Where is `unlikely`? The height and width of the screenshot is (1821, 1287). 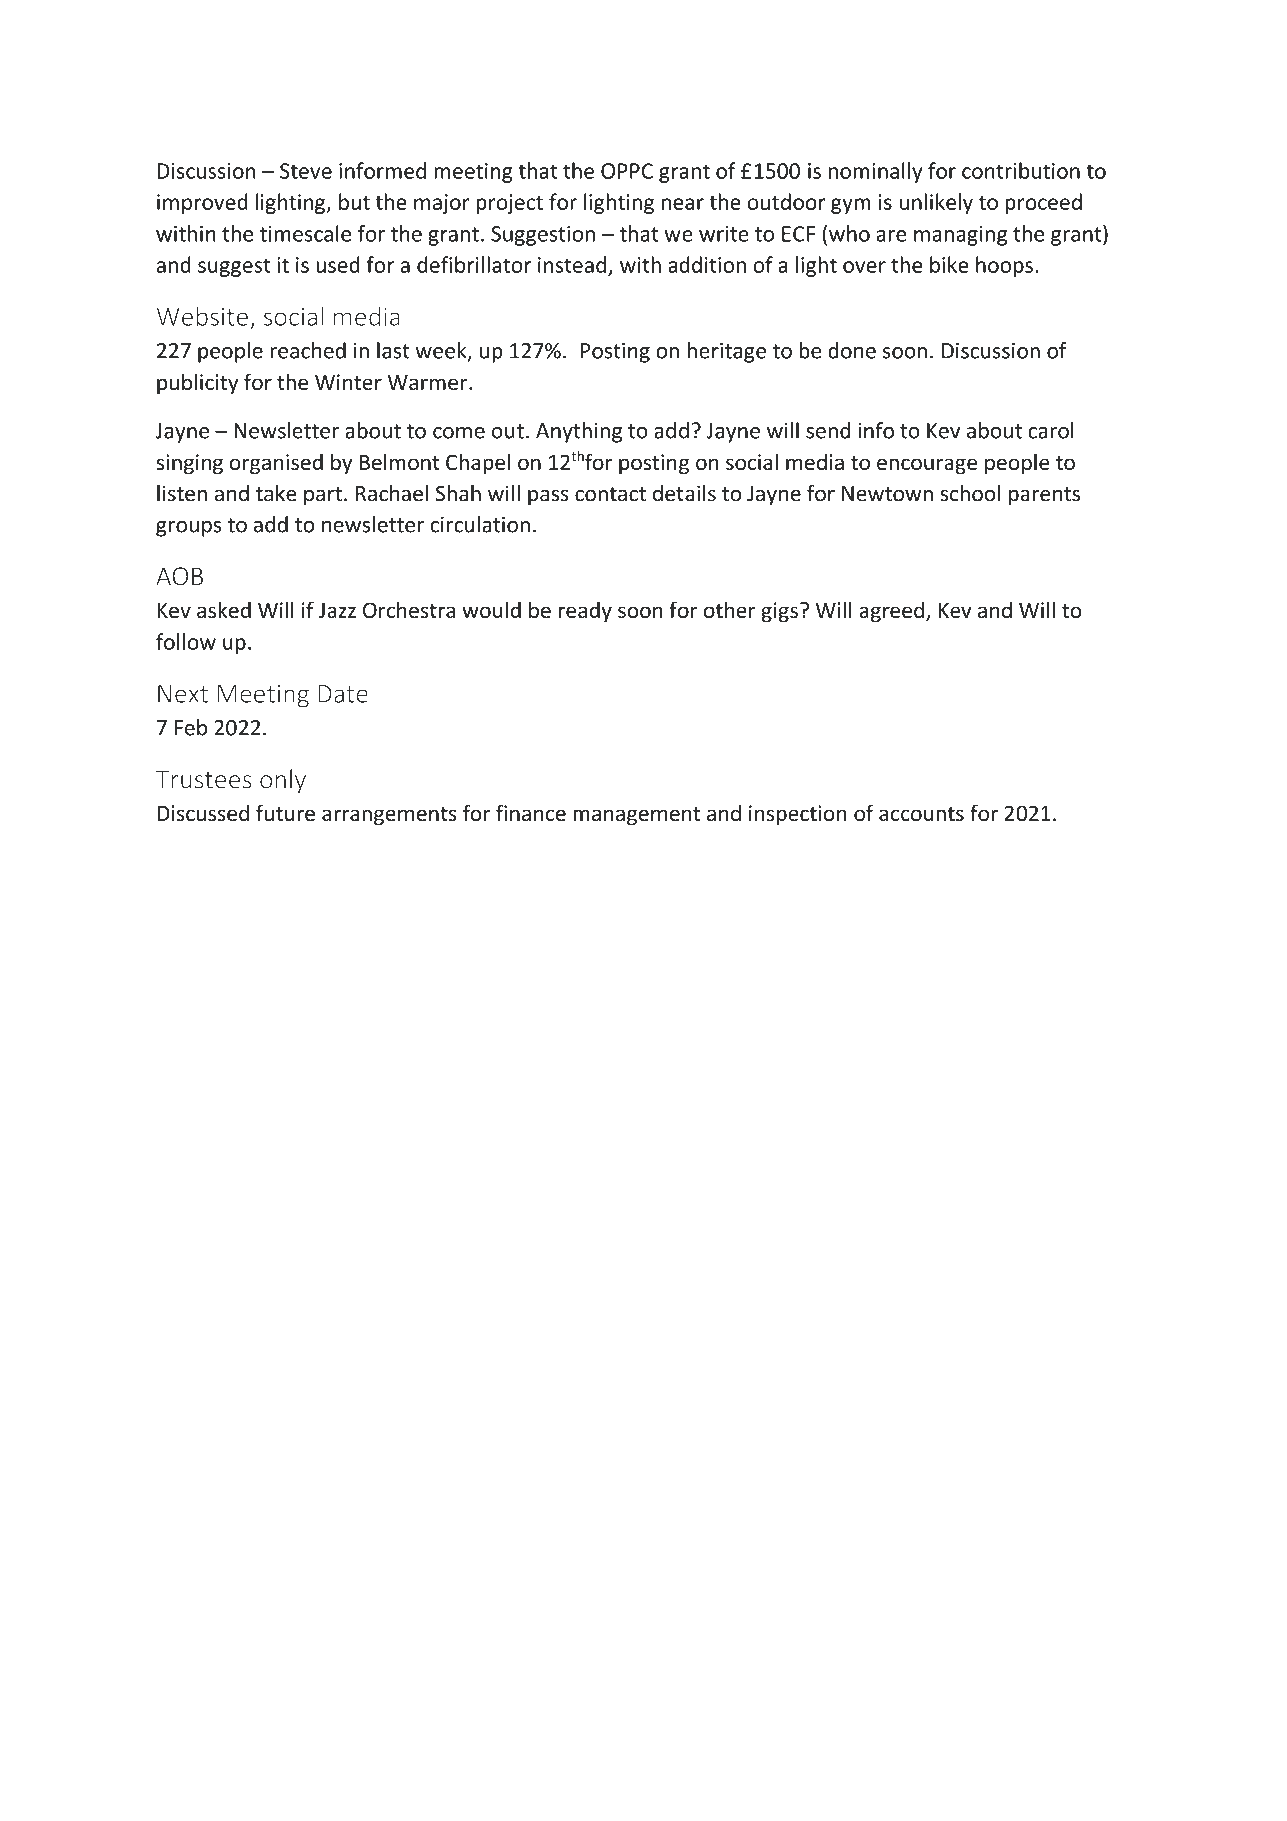 unlikely is located at coordinates (936, 203).
